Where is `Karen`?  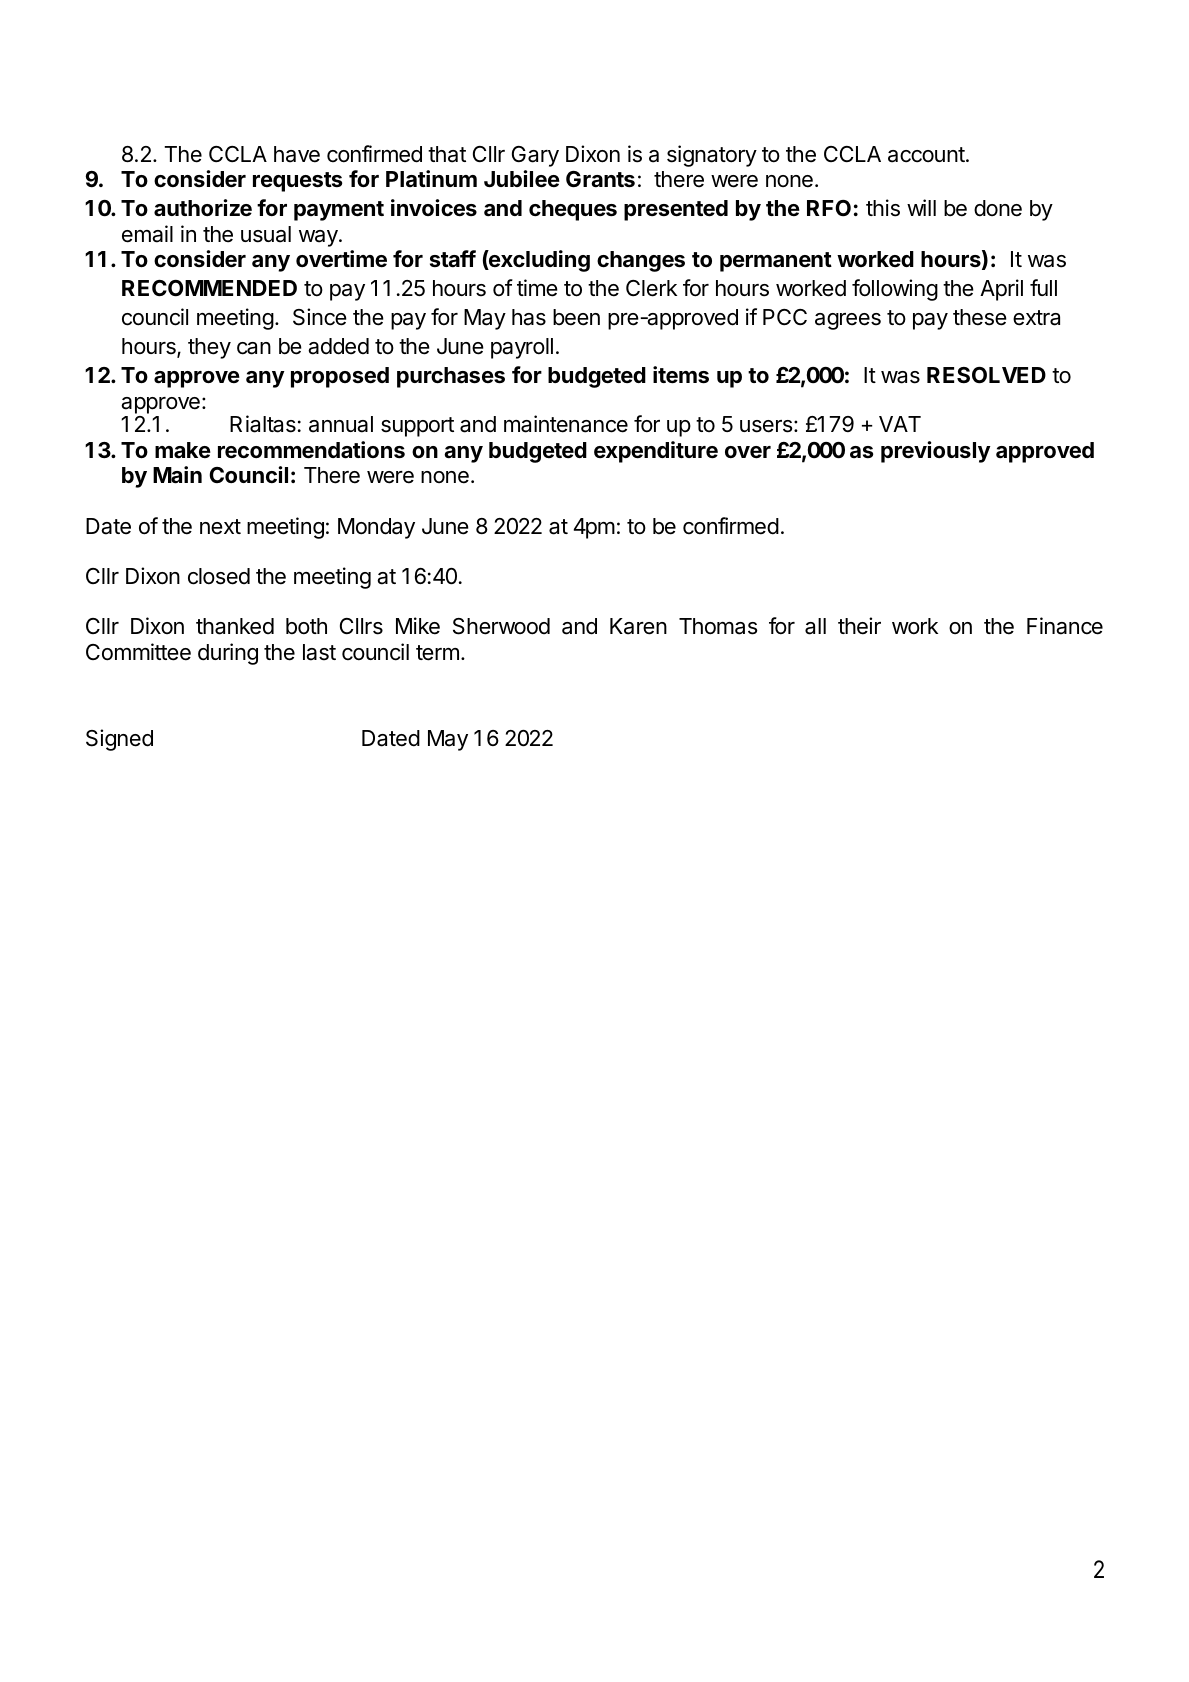 Karen is located at coordinates (638, 626).
